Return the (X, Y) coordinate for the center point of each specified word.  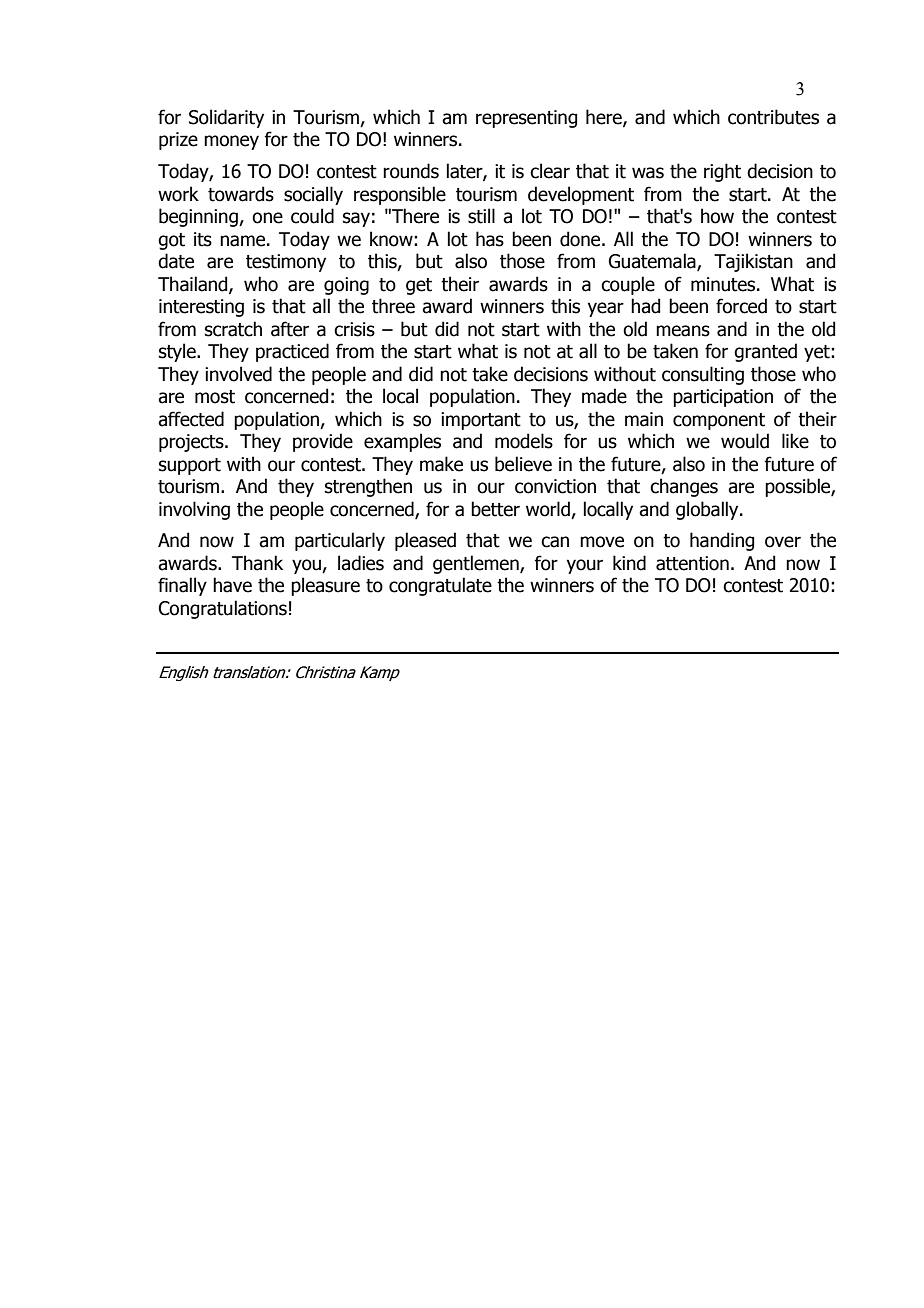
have (232, 585)
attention (692, 563)
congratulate (440, 586)
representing (526, 119)
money (231, 142)
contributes (773, 117)
